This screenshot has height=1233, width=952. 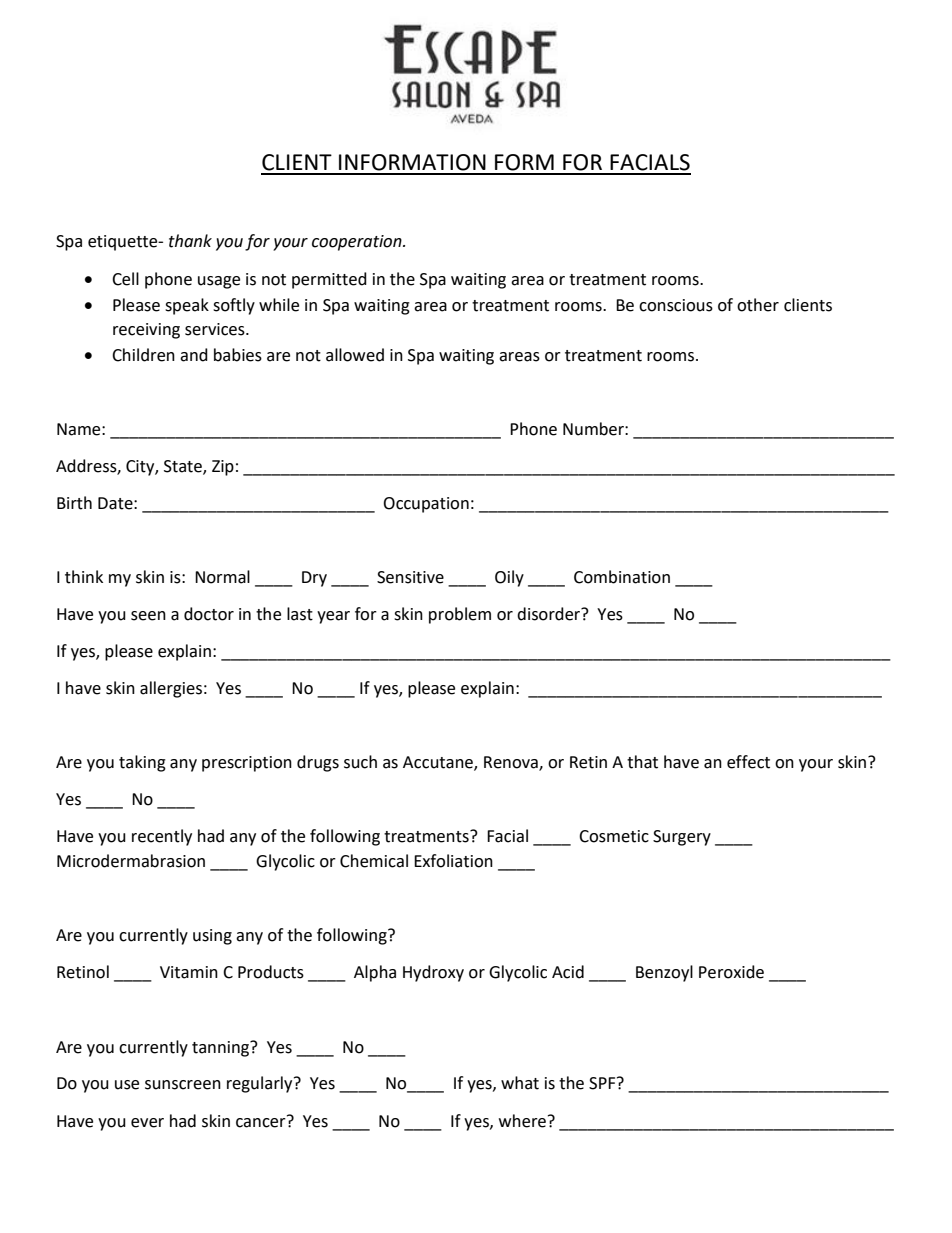 What do you see at coordinates (131, 861) in the screenshot?
I see `Microdermabrasion` at bounding box center [131, 861].
